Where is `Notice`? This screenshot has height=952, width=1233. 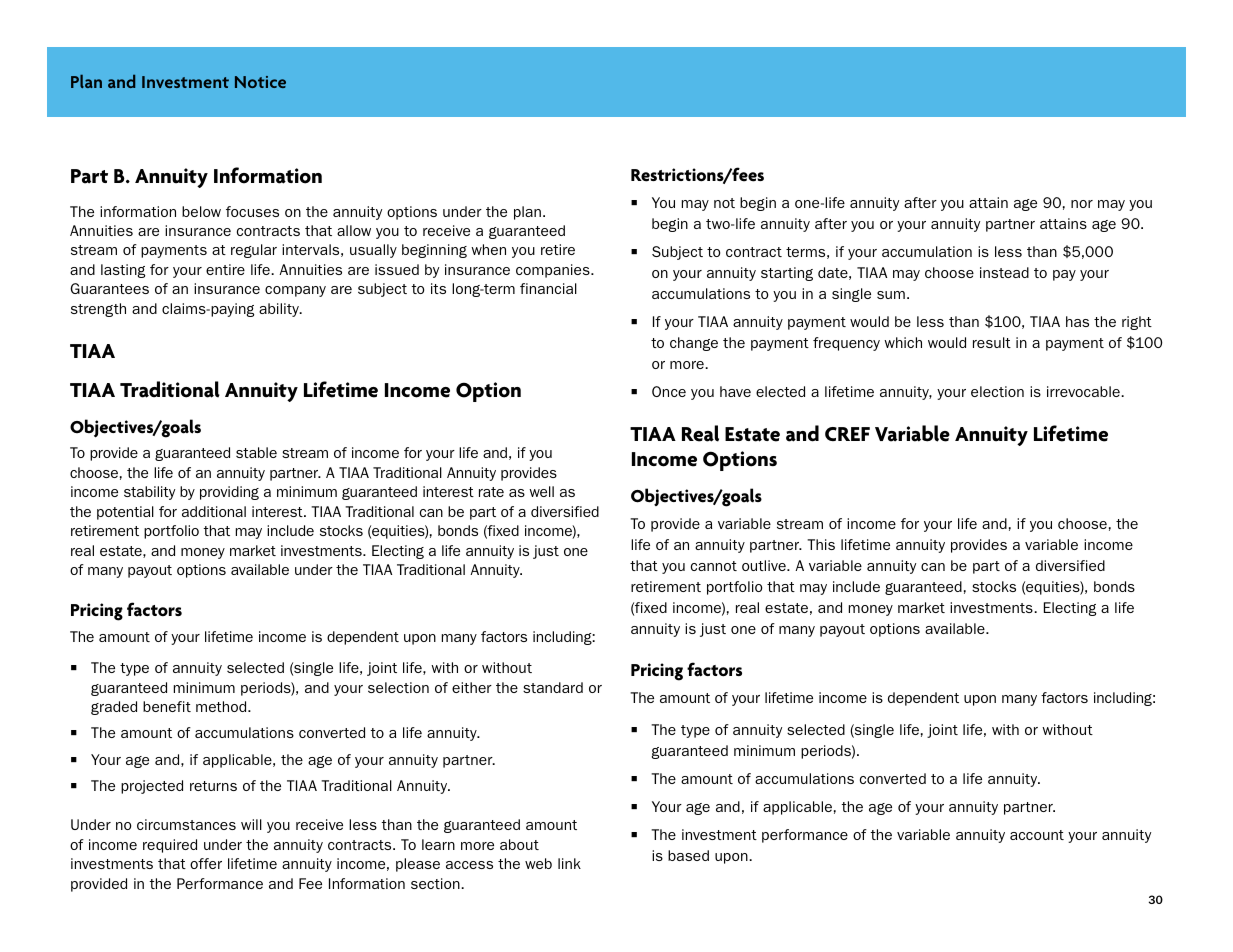
Notice is located at coordinates (260, 82).
